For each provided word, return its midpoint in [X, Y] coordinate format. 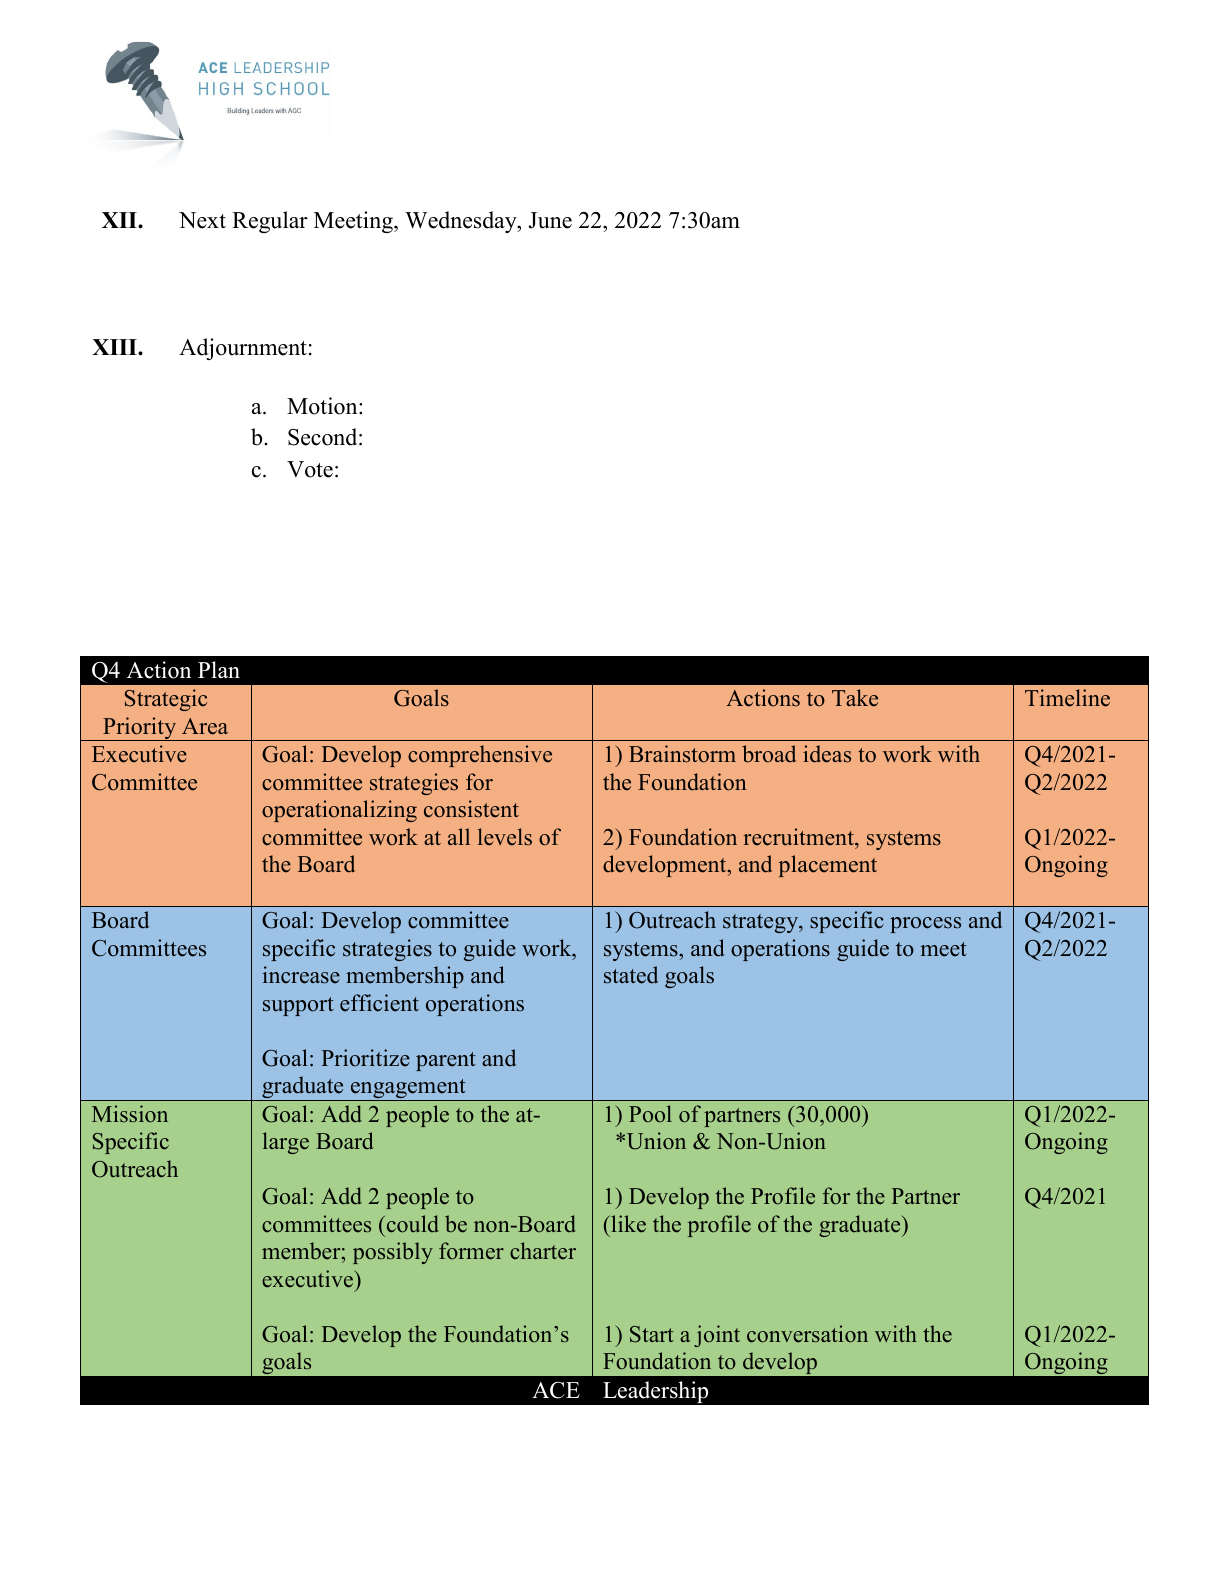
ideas [827, 754]
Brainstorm [682, 754]
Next [202, 220]
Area [205, 726]
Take [855, 698]
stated [631, 975]
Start [652, 1334]
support [298, 1006]
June [550, 220]
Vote [310, 469]
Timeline [1067, 698]
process [925, 925]
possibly [393, 1253]
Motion [323, 406]
